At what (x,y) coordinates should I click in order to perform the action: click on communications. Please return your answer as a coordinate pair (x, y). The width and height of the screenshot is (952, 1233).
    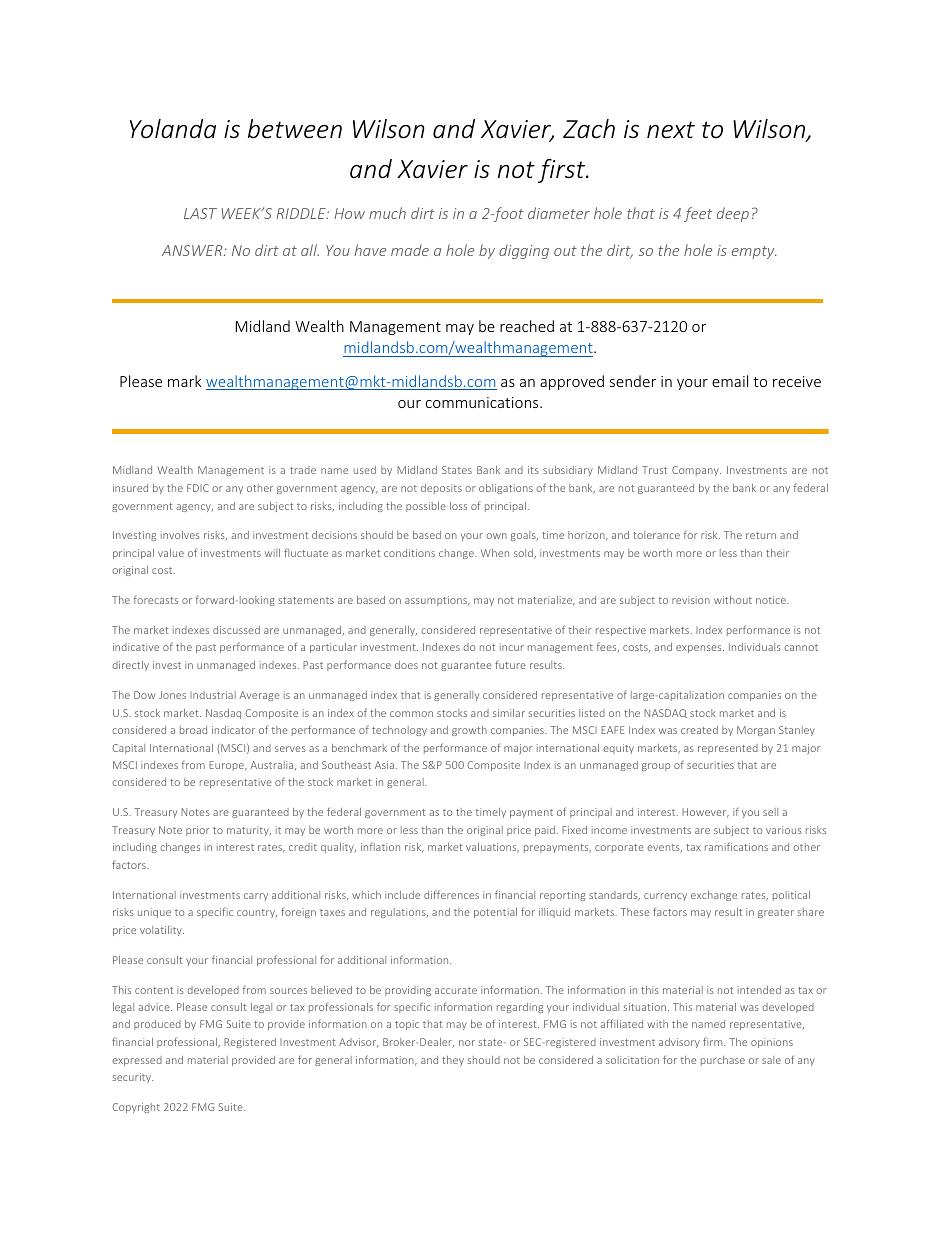
    Looking at the image, I should click on (483, 402).
